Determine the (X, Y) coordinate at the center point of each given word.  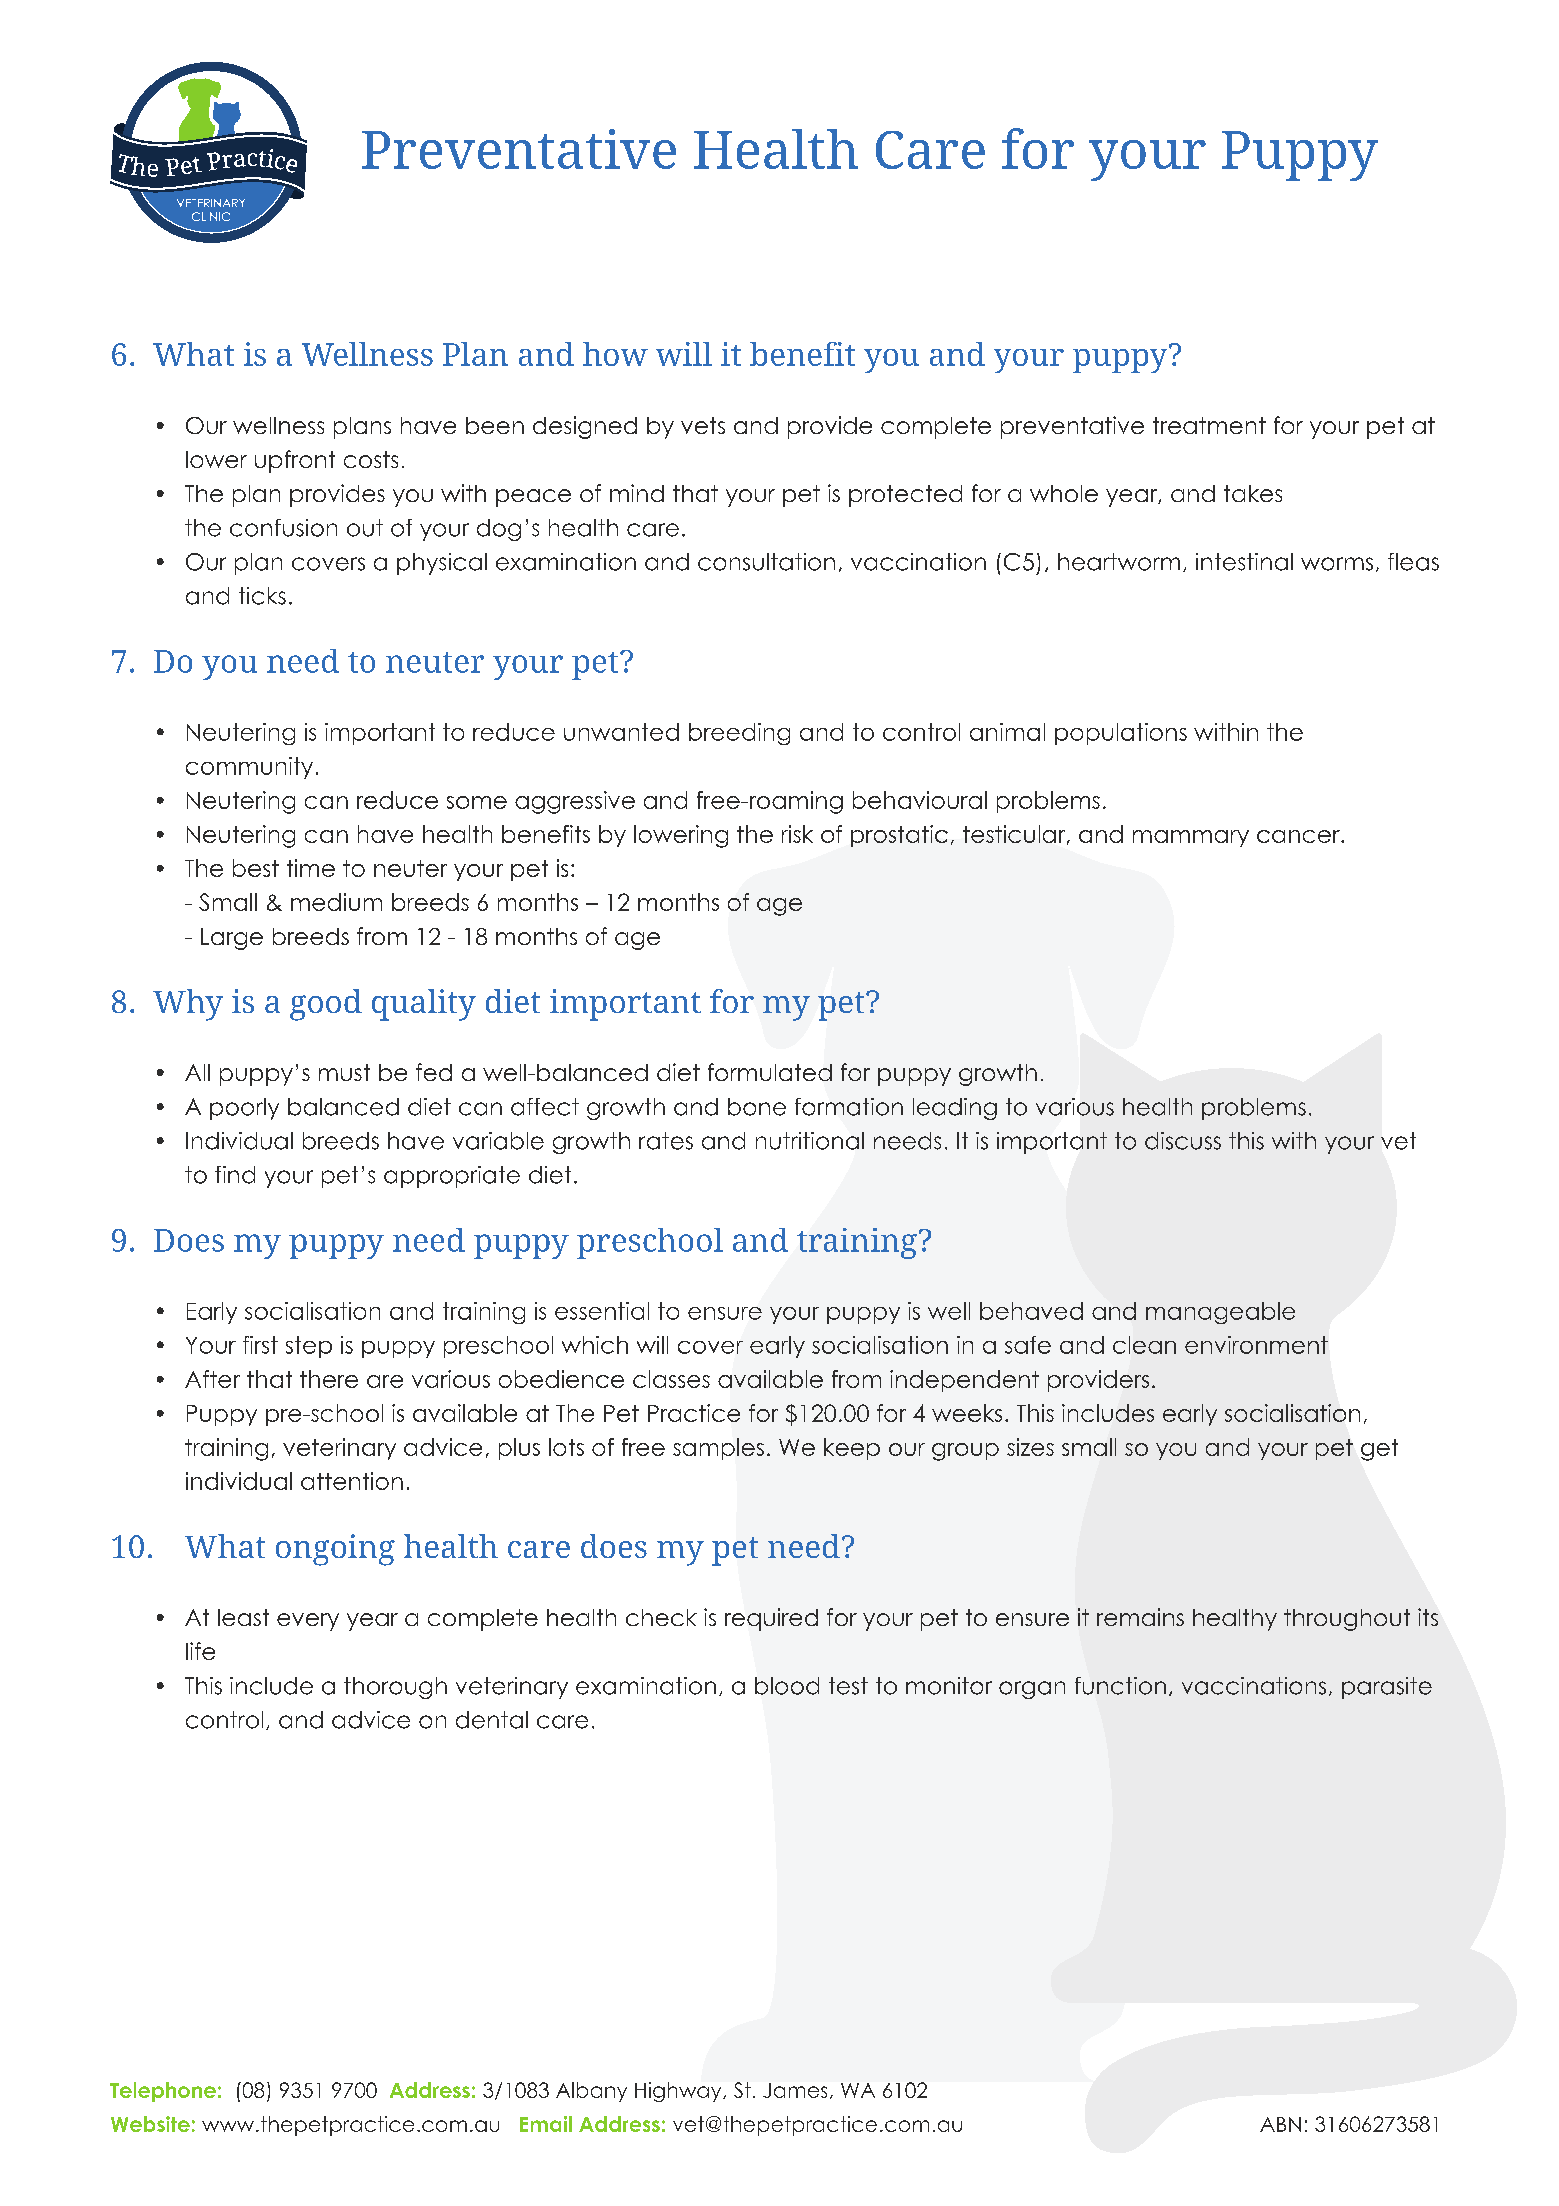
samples (718, 1449)
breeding (739, 734)
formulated (770, 1072)
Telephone (163, 2092)
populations (1121, 734)
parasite (1387, 1688)
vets (703, 425)
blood (787, 1686)
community (249, 768)
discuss (1183, 1141)
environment (1256, 1345)
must (344, 1072)
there (329, 1379)
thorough (395, 1688)
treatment (1209, 425)
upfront (295, 461)
